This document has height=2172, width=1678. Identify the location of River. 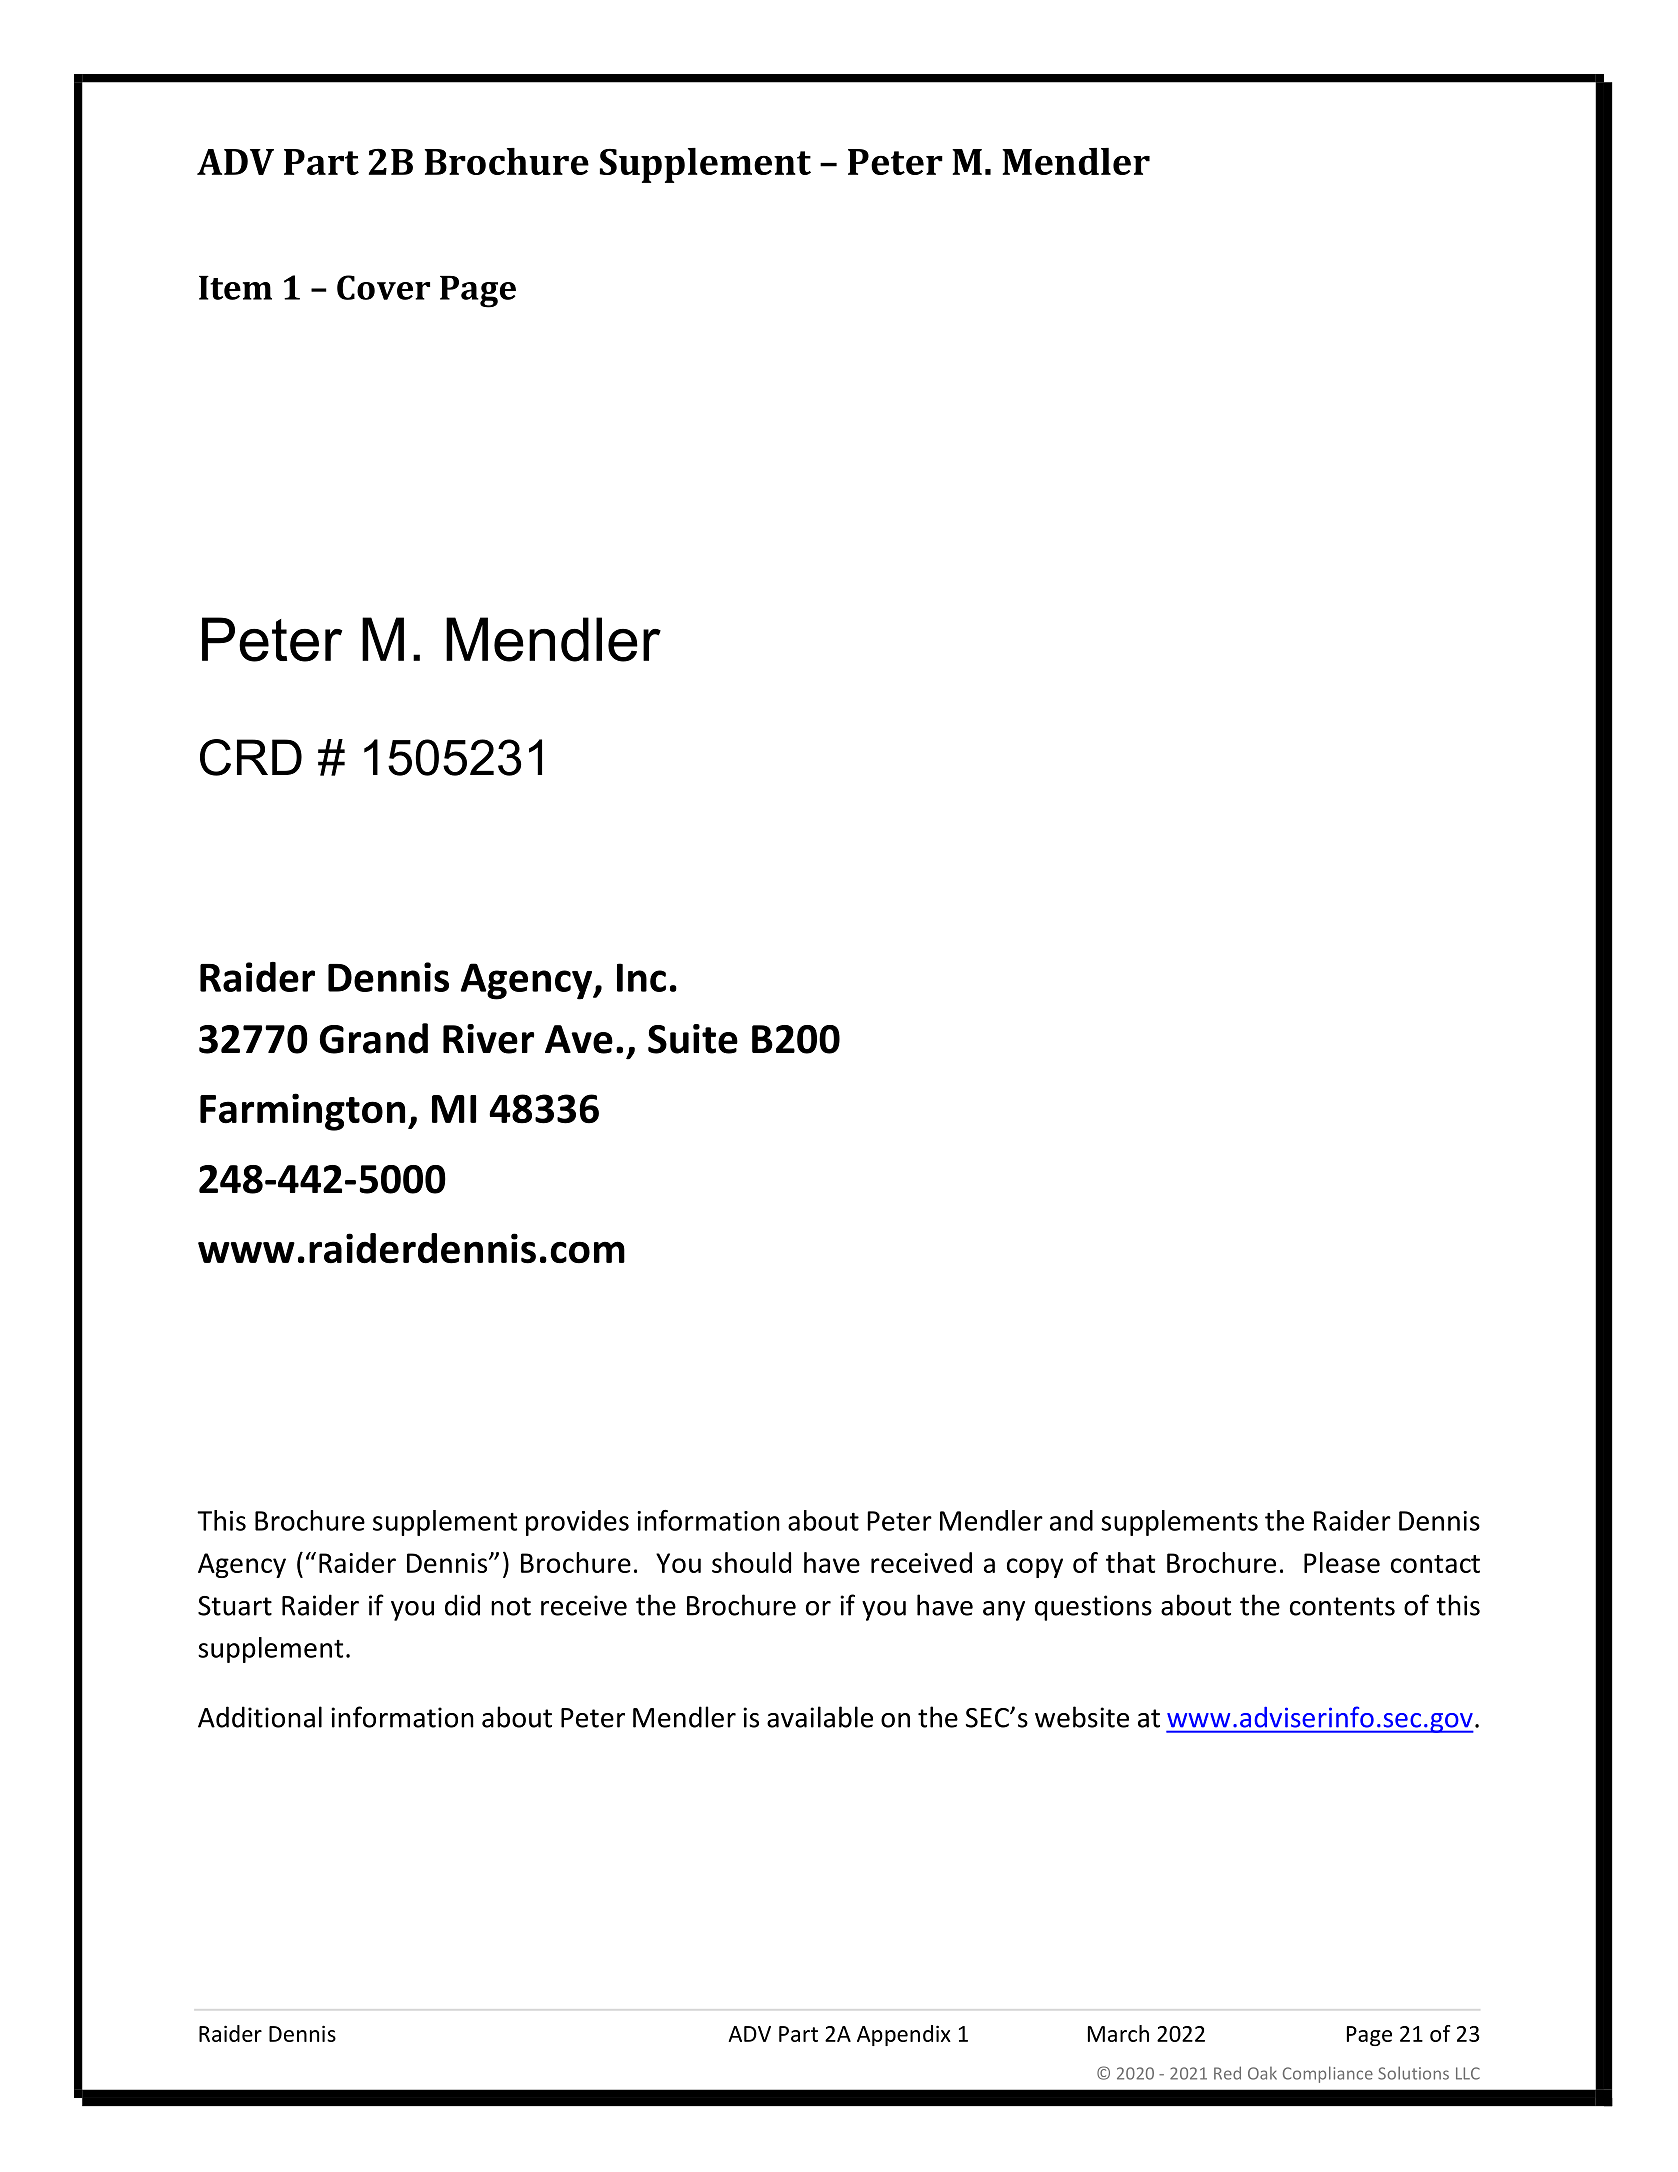
(488, 1039).
